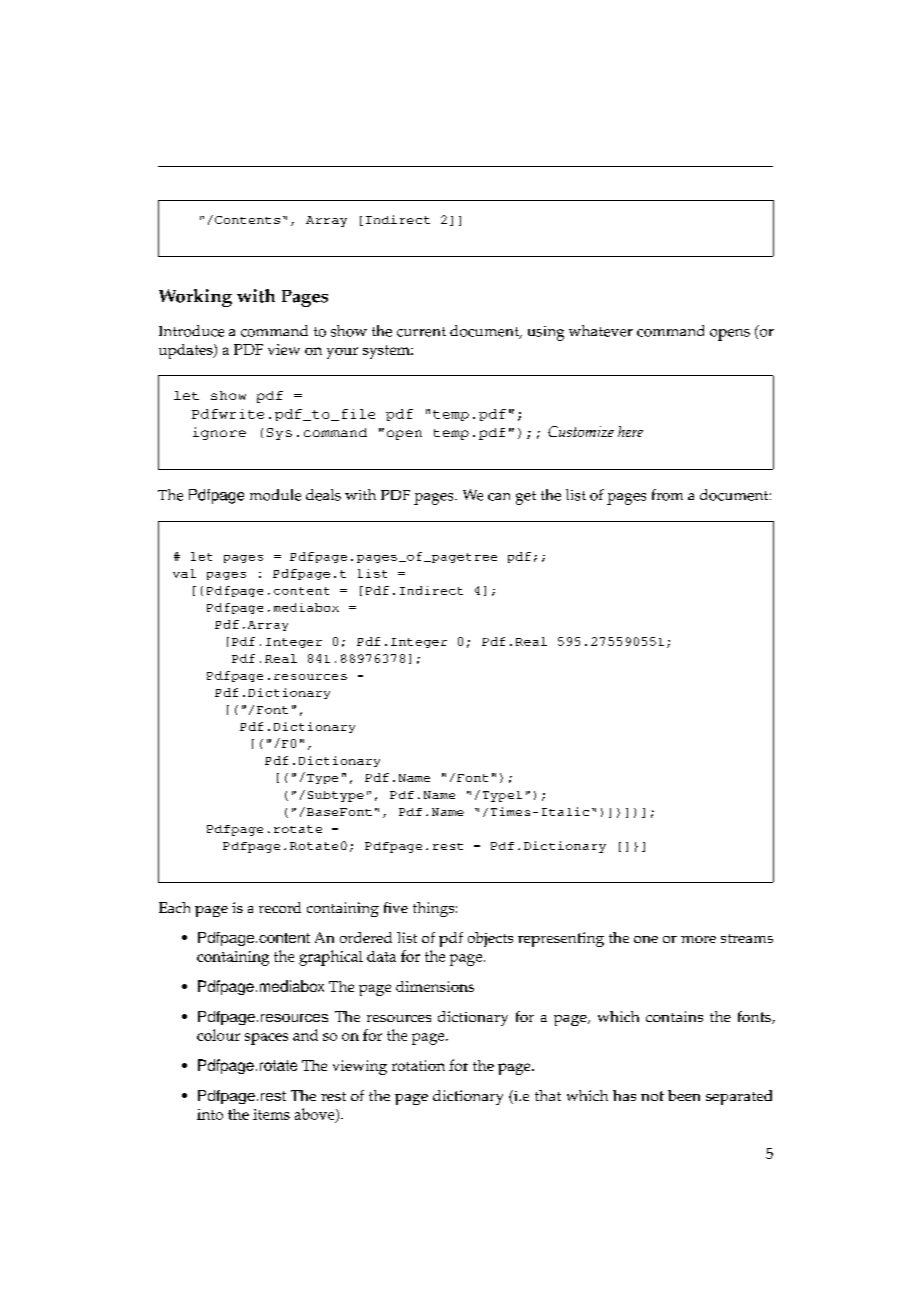 The height and width of the screenshot is (1308, 924). Describe the element at coordinates (698, 939) in the screenshot. I see `more` at that location.
